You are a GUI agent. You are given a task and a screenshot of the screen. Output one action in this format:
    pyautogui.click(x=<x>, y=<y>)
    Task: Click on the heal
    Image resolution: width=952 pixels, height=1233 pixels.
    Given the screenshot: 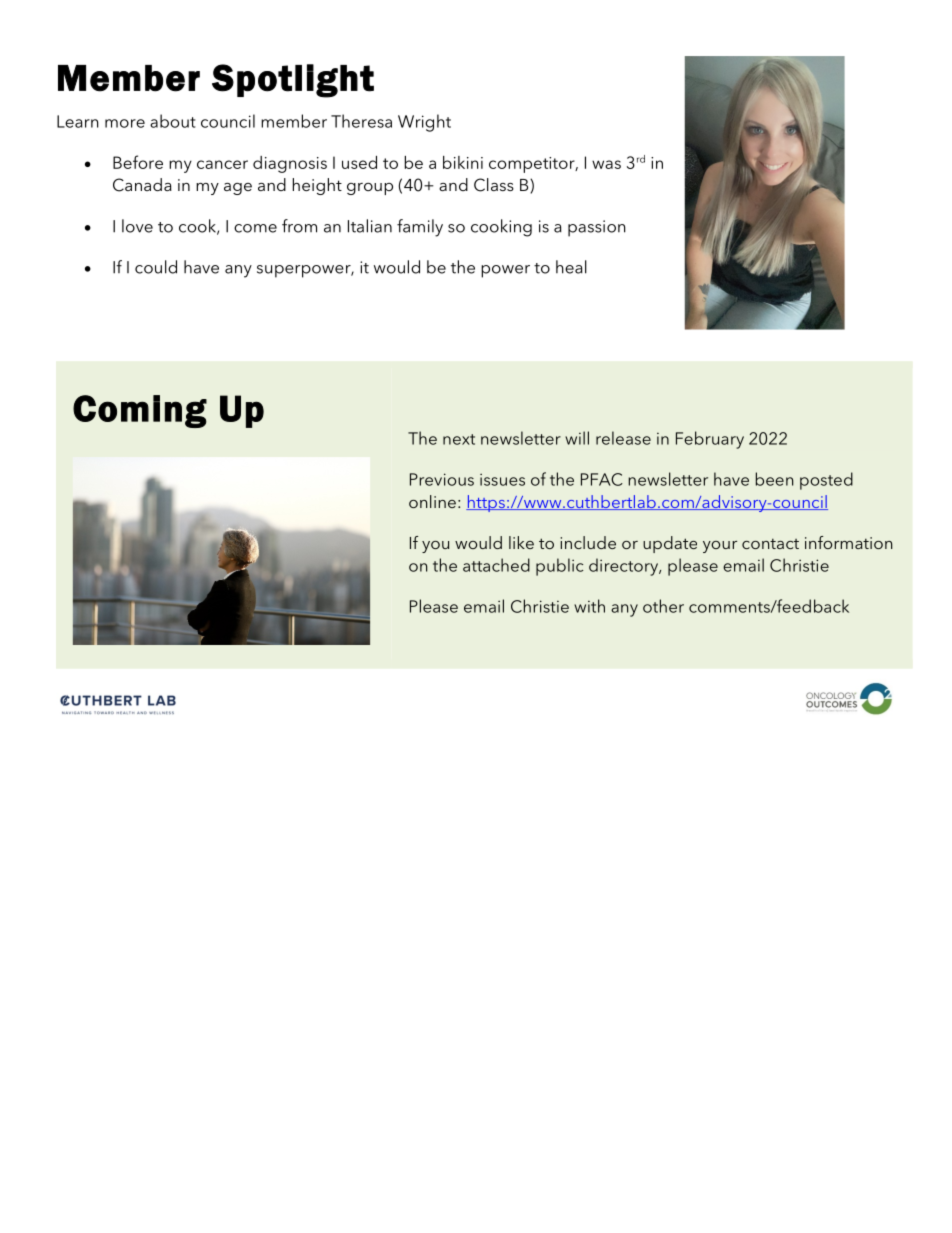 What is the action you would take?
    pyautogui.click(x=571, y=267)
